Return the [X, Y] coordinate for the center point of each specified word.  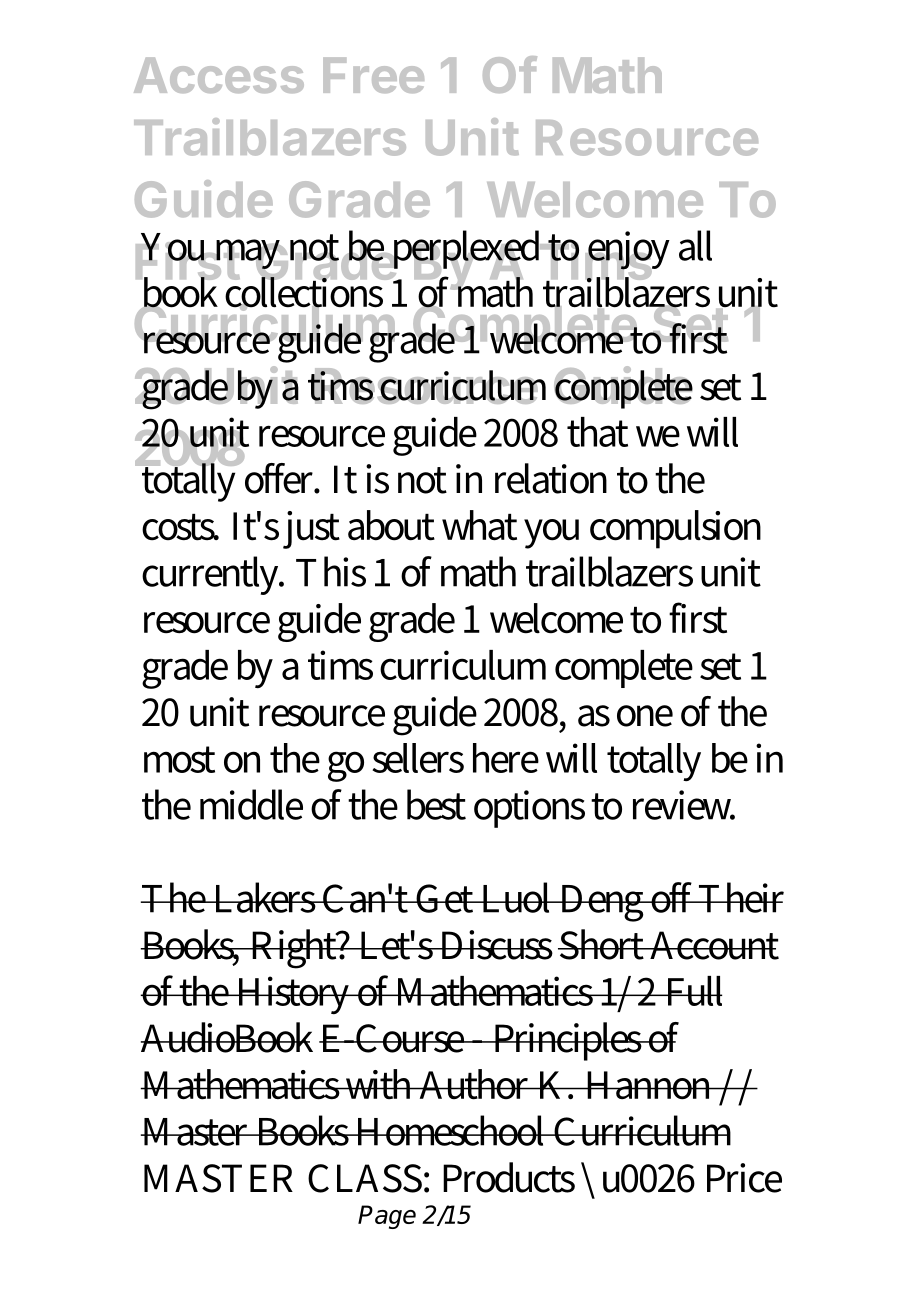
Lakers [265, 897]
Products [509, 1177]
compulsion [675, 529]
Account [713, 945]
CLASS [365, 1178]
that [597, 432]
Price [744, 1178]
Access [219, 75]
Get [445, 898]
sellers [418, 758]
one [645, 716]
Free [373, 75]
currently [212, 575]
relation [551, 478]
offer [280, 476]
